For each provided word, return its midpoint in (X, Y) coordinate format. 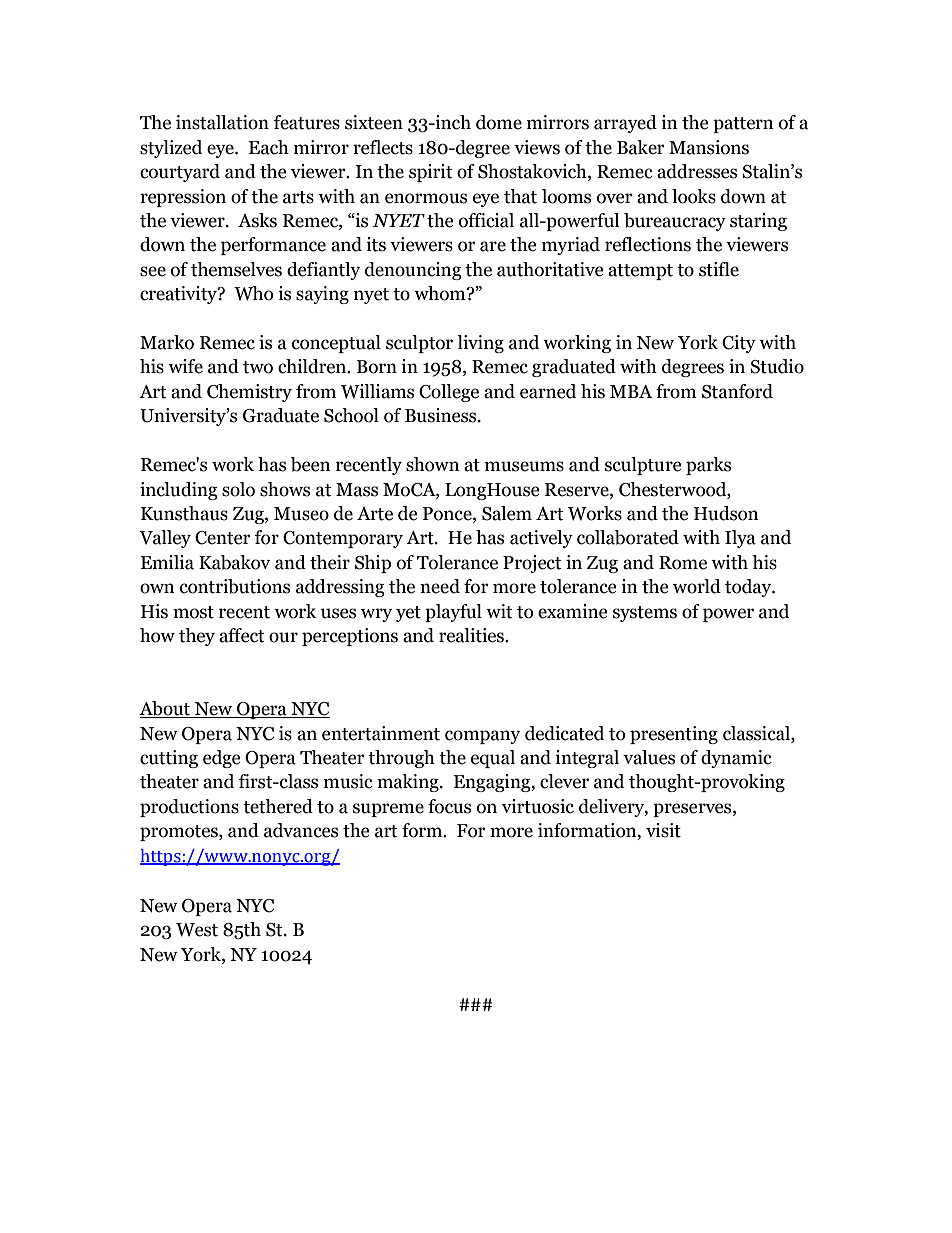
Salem (507, 513)
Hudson (726, 513)
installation (222, 122)
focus (449, 806)
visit (663, 830)
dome (499, 122)
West (197, 930)
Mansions (709, 147)
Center (223, 538)
